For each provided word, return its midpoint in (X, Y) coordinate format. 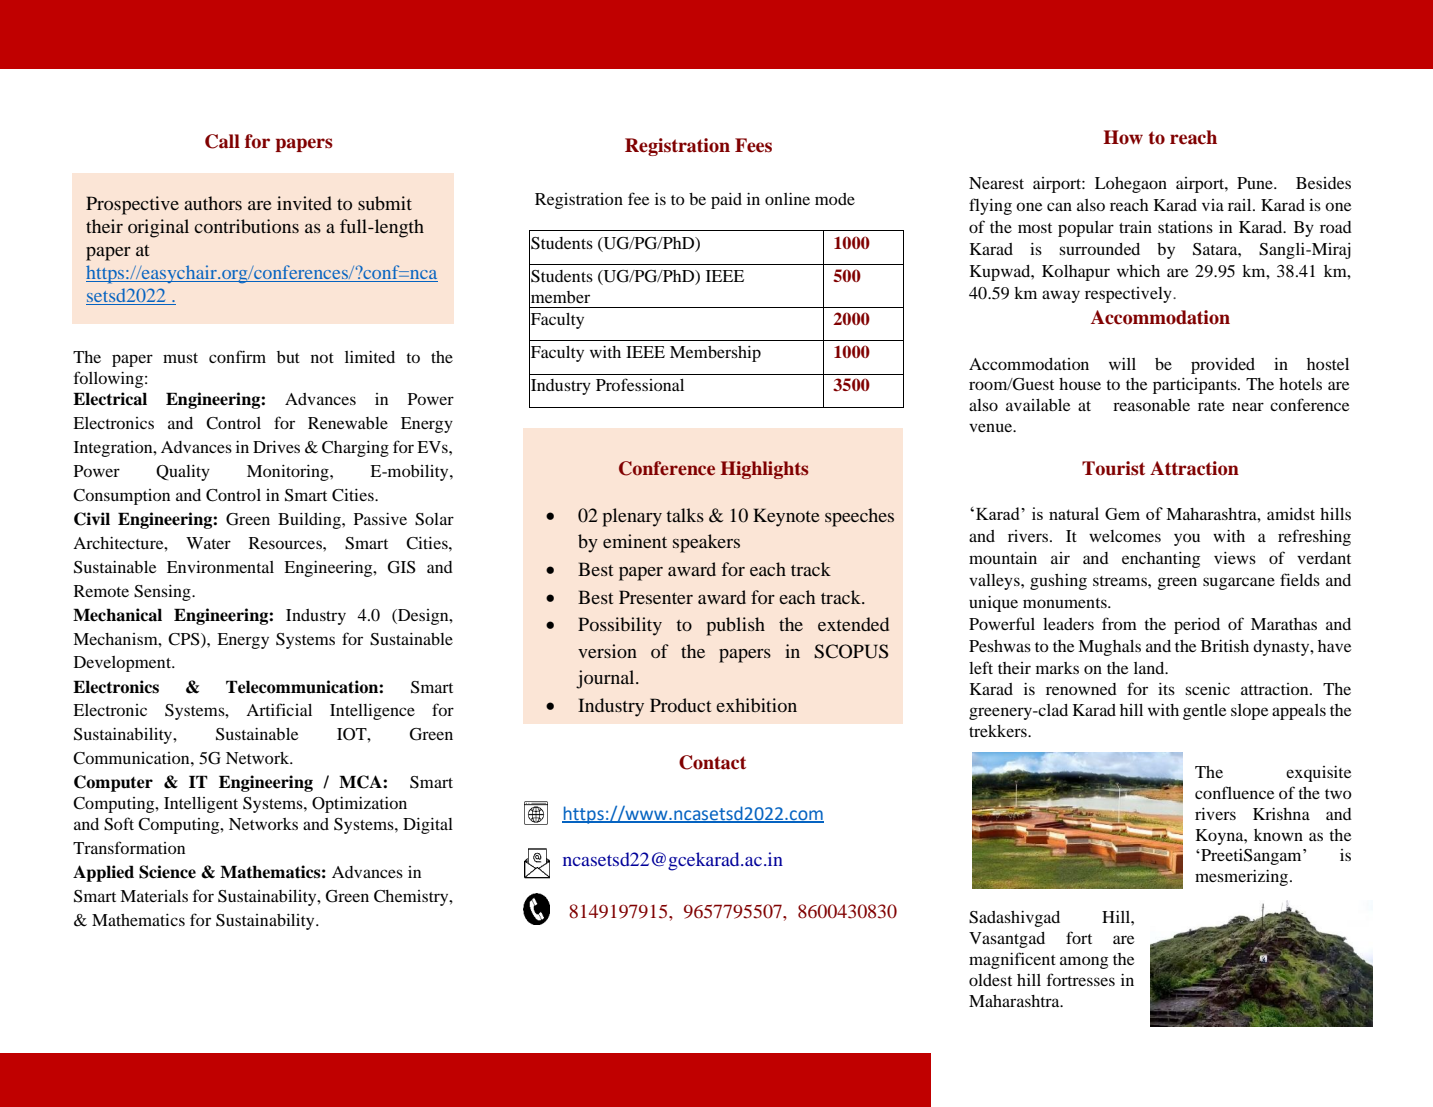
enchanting (1161, 560)
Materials (154, 896)
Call (222, 141)
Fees (753, 145)
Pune (1256, 183)
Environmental (220, 567)
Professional (640, 384)
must (180, 358)
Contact (712, 762)
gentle (1204, 712)
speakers (706, 543)
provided (1223, 366)
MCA (361, 782)
